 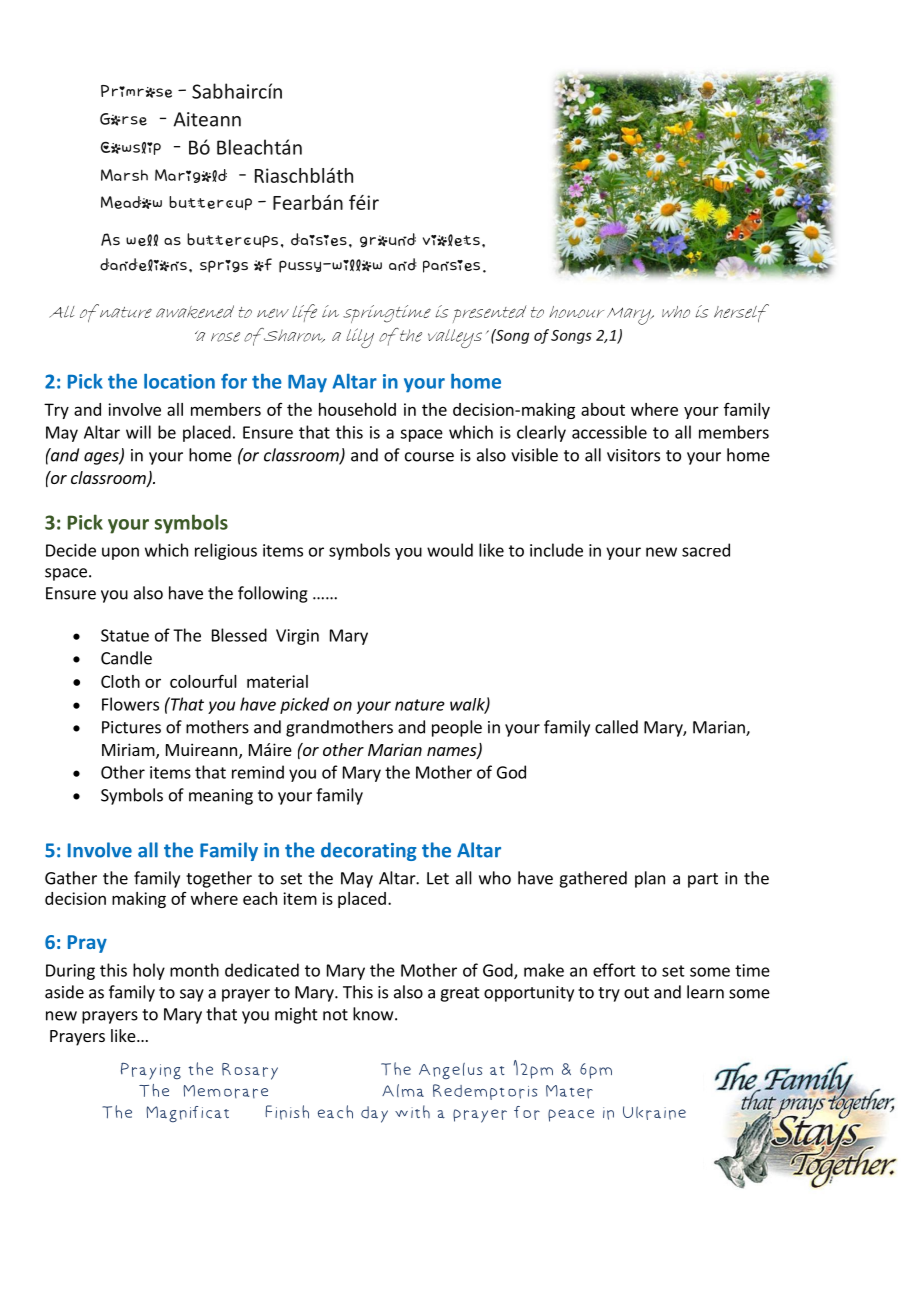 What do you see at coordinates (451, 240) in the screenshot?
I see `violets` at bounding box center [451, 240].
